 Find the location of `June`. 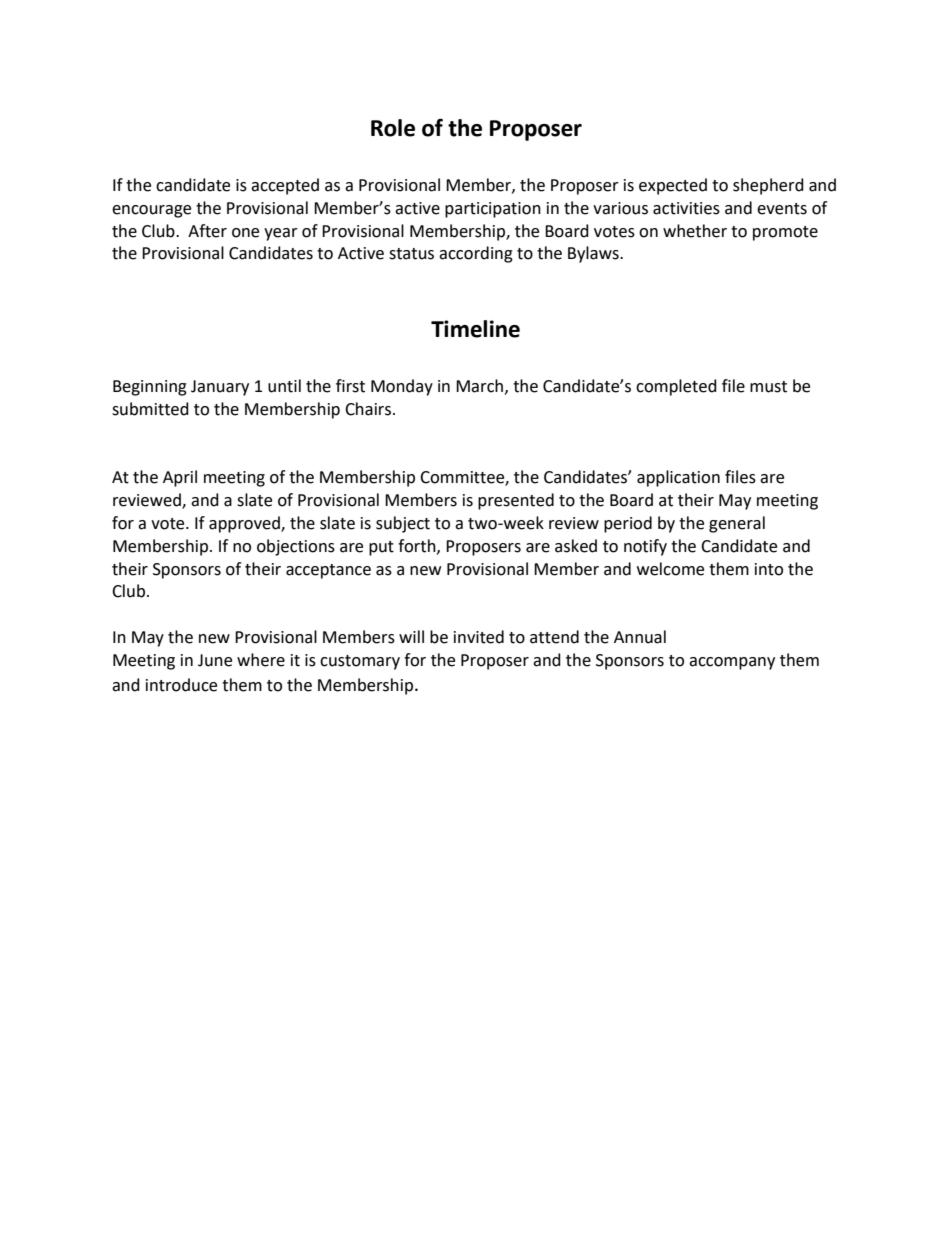

June is located at coordinates (215, 660).
